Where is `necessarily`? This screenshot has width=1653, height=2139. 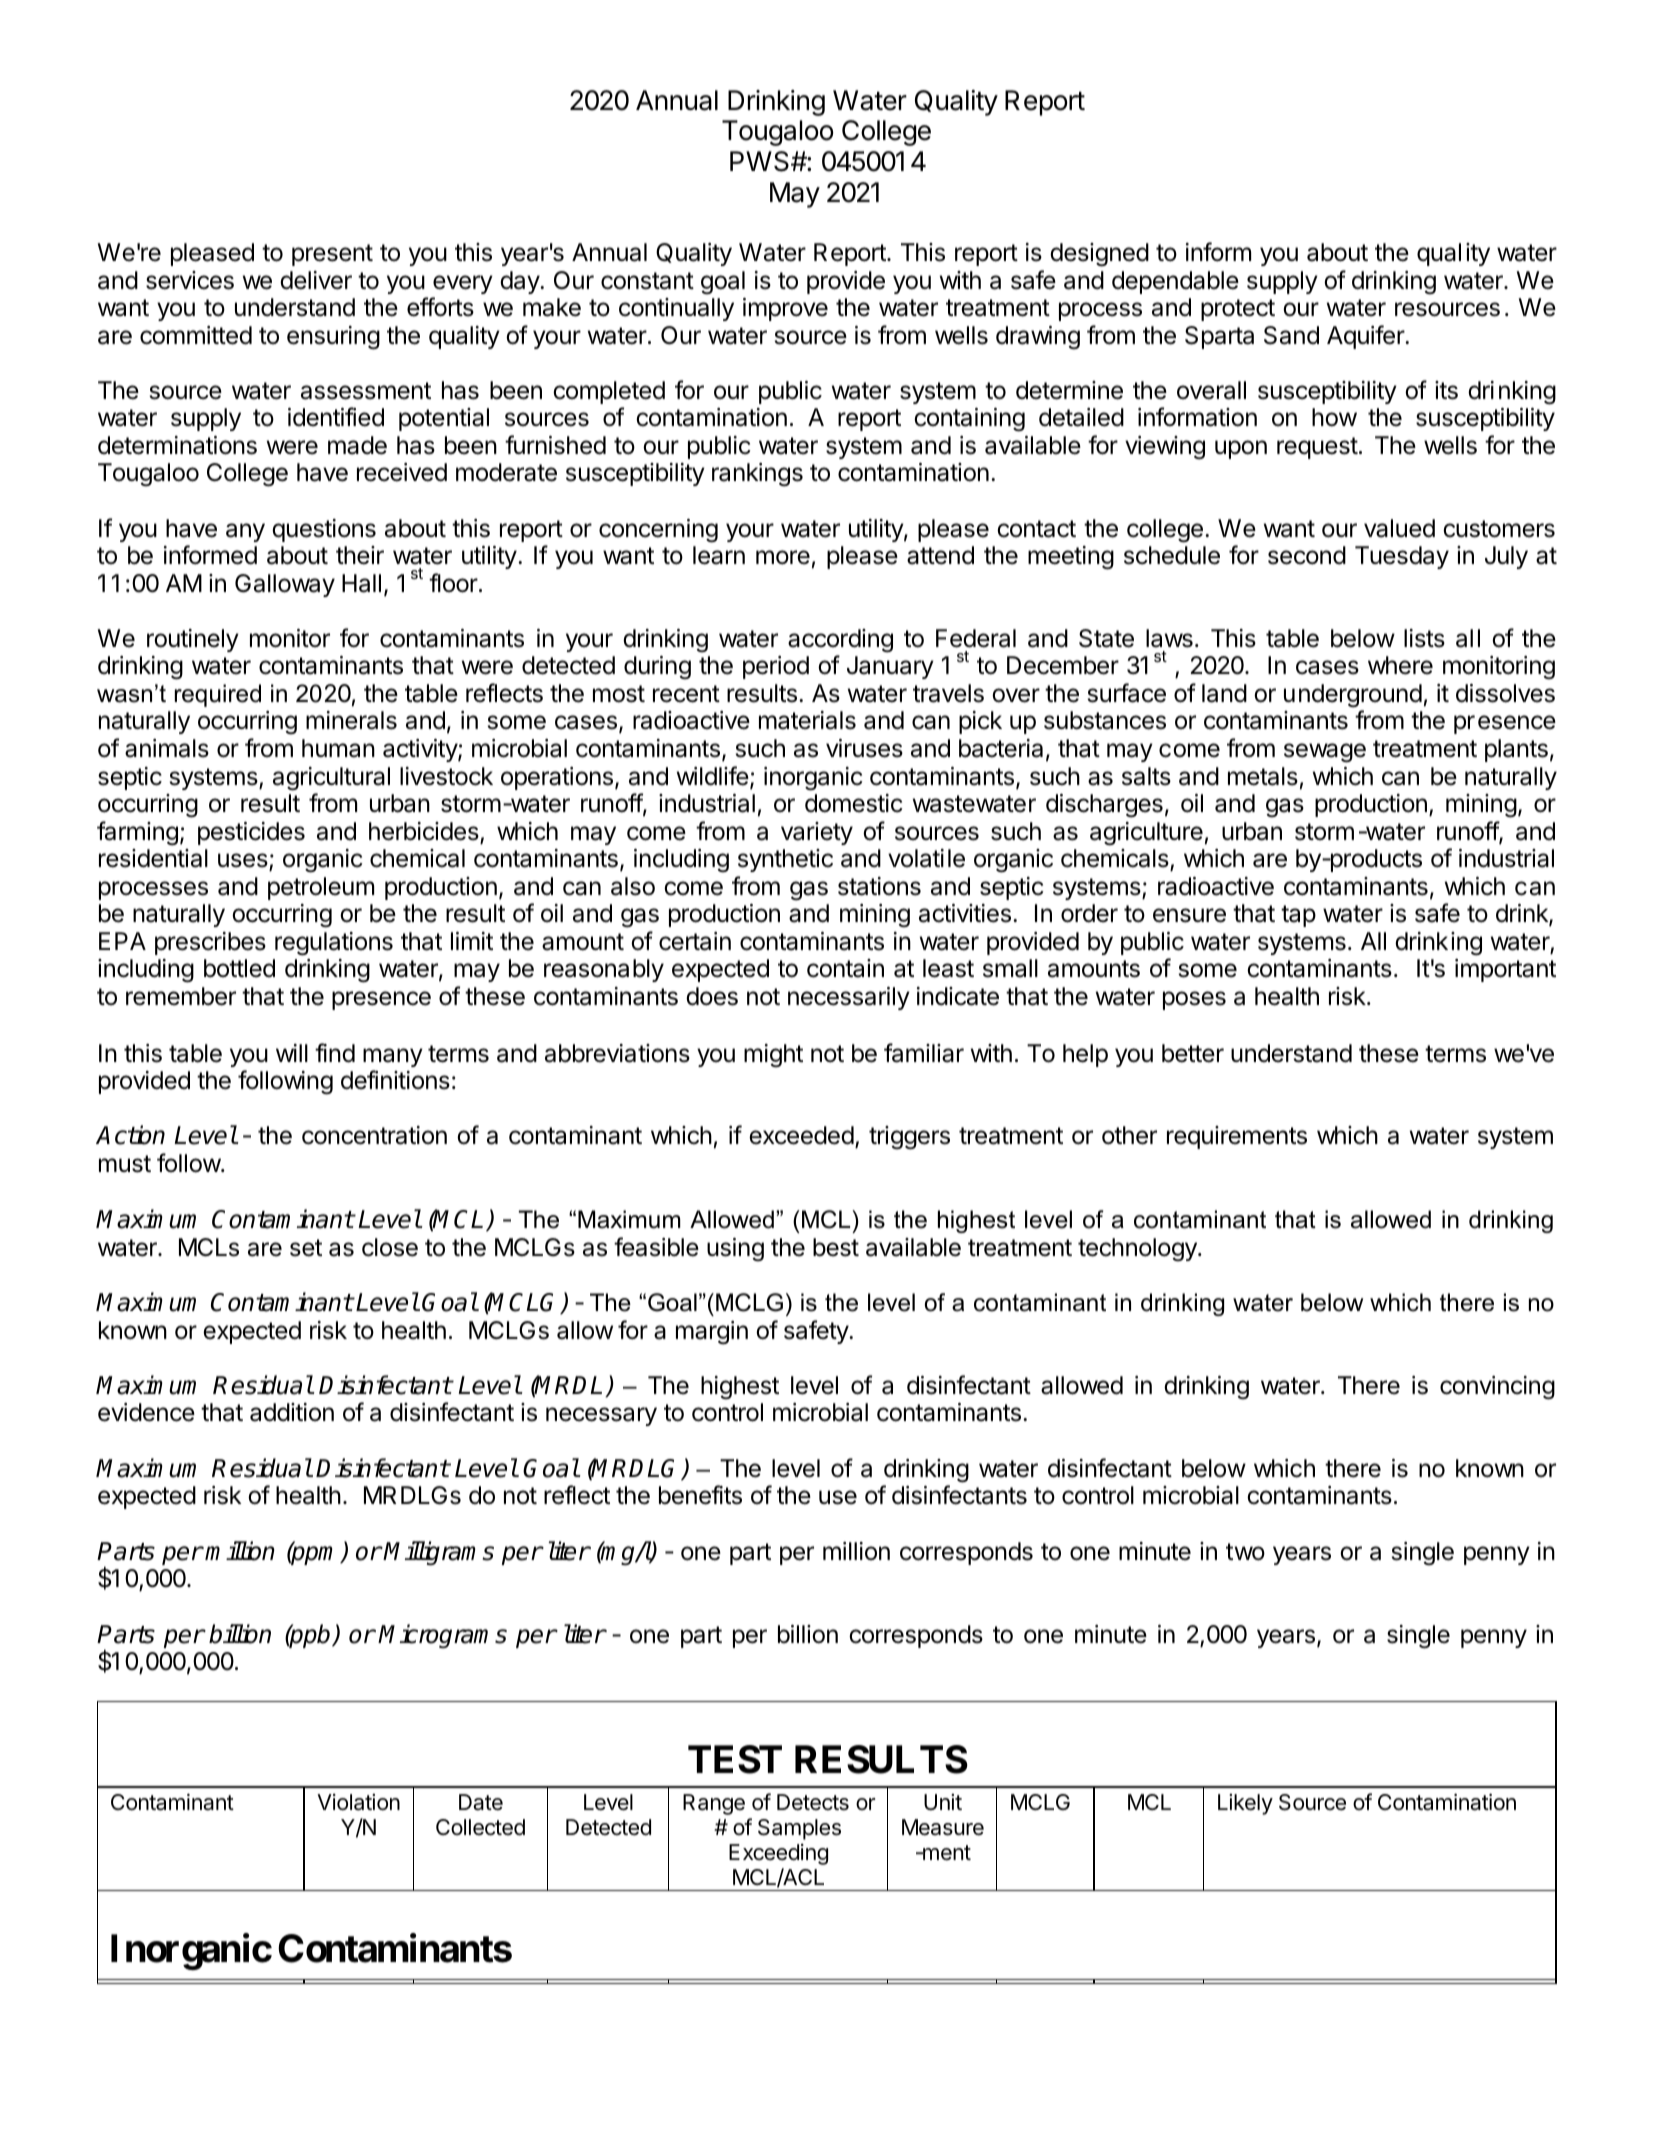 necessarily is located at coordinates (849, 998).
